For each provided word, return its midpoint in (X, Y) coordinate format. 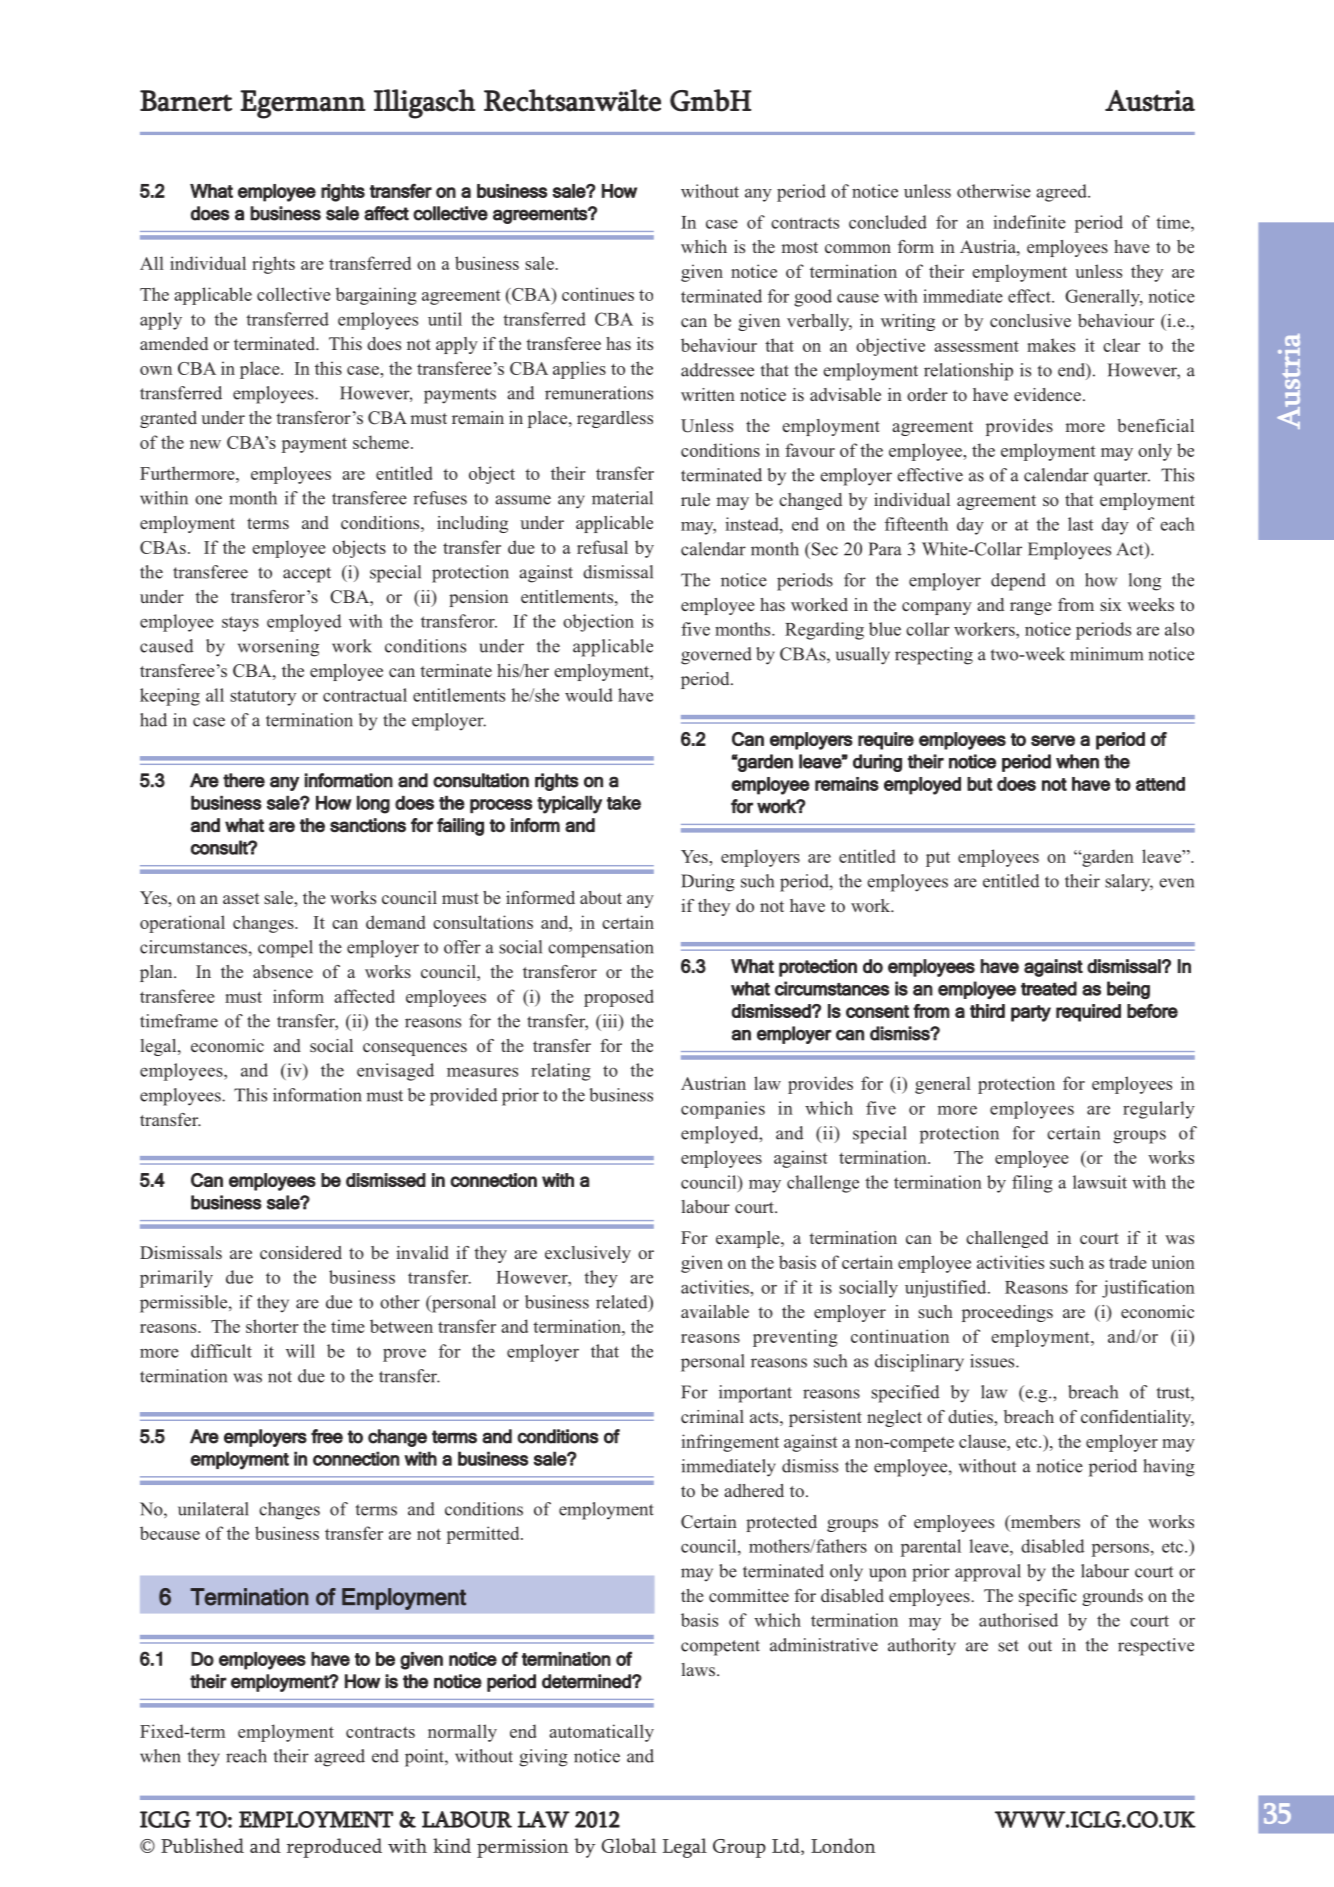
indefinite (1029, 222)
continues (598, 294)
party (1031, 1013)
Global (629, 1845)
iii (610, 1022)
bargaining (376, 296)
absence (283, 972)
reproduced (334, 1848)
